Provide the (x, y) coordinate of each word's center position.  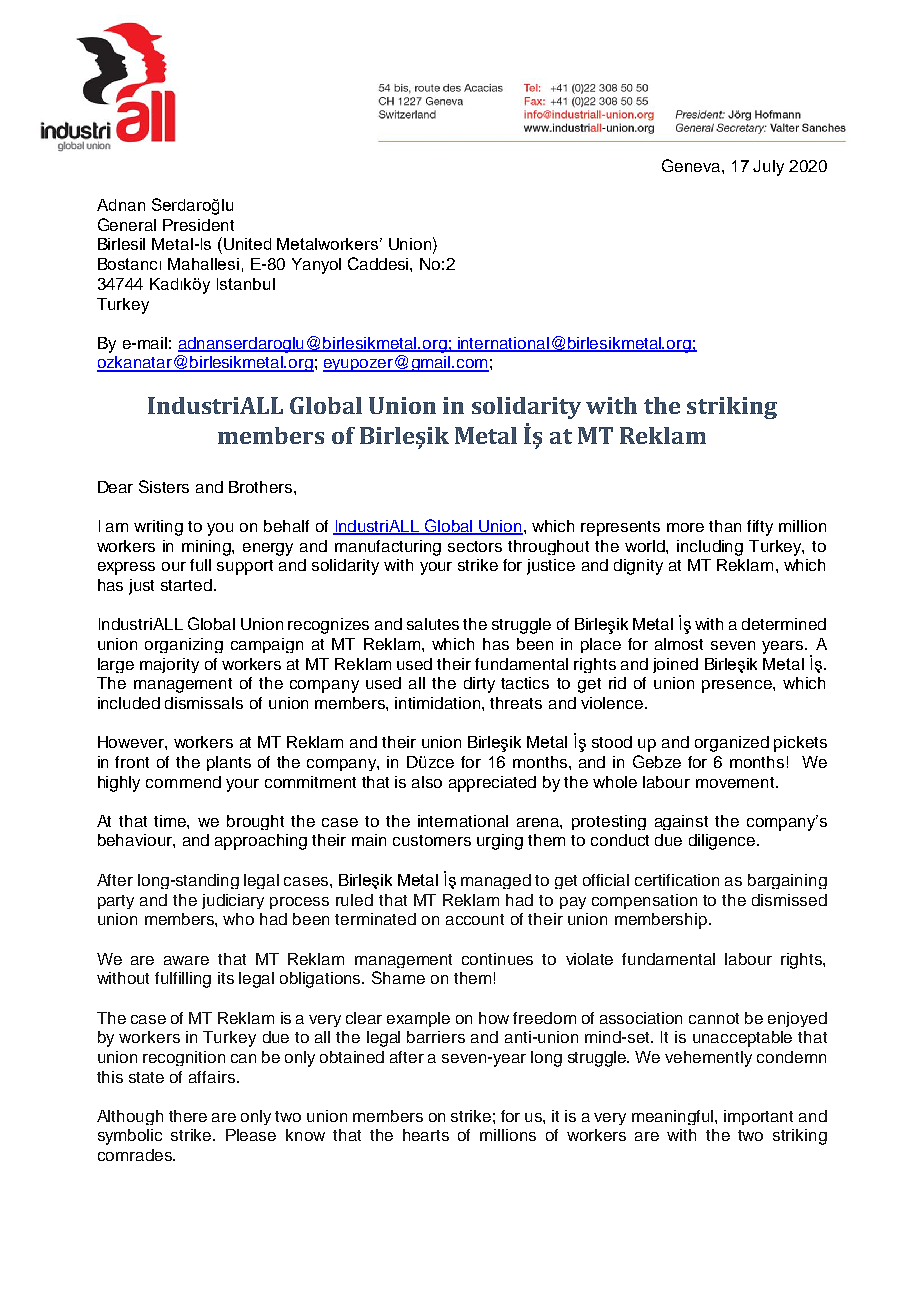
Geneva (692, 165)
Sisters (164, 486)
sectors (475, 546)
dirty (479, 685)
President (198, 225)
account (475, 919)
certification (677, 880)
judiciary (233, 901)
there (188, 1116)
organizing (184, 645)
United (247, 244)
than (725, 526)
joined (675, 665)
